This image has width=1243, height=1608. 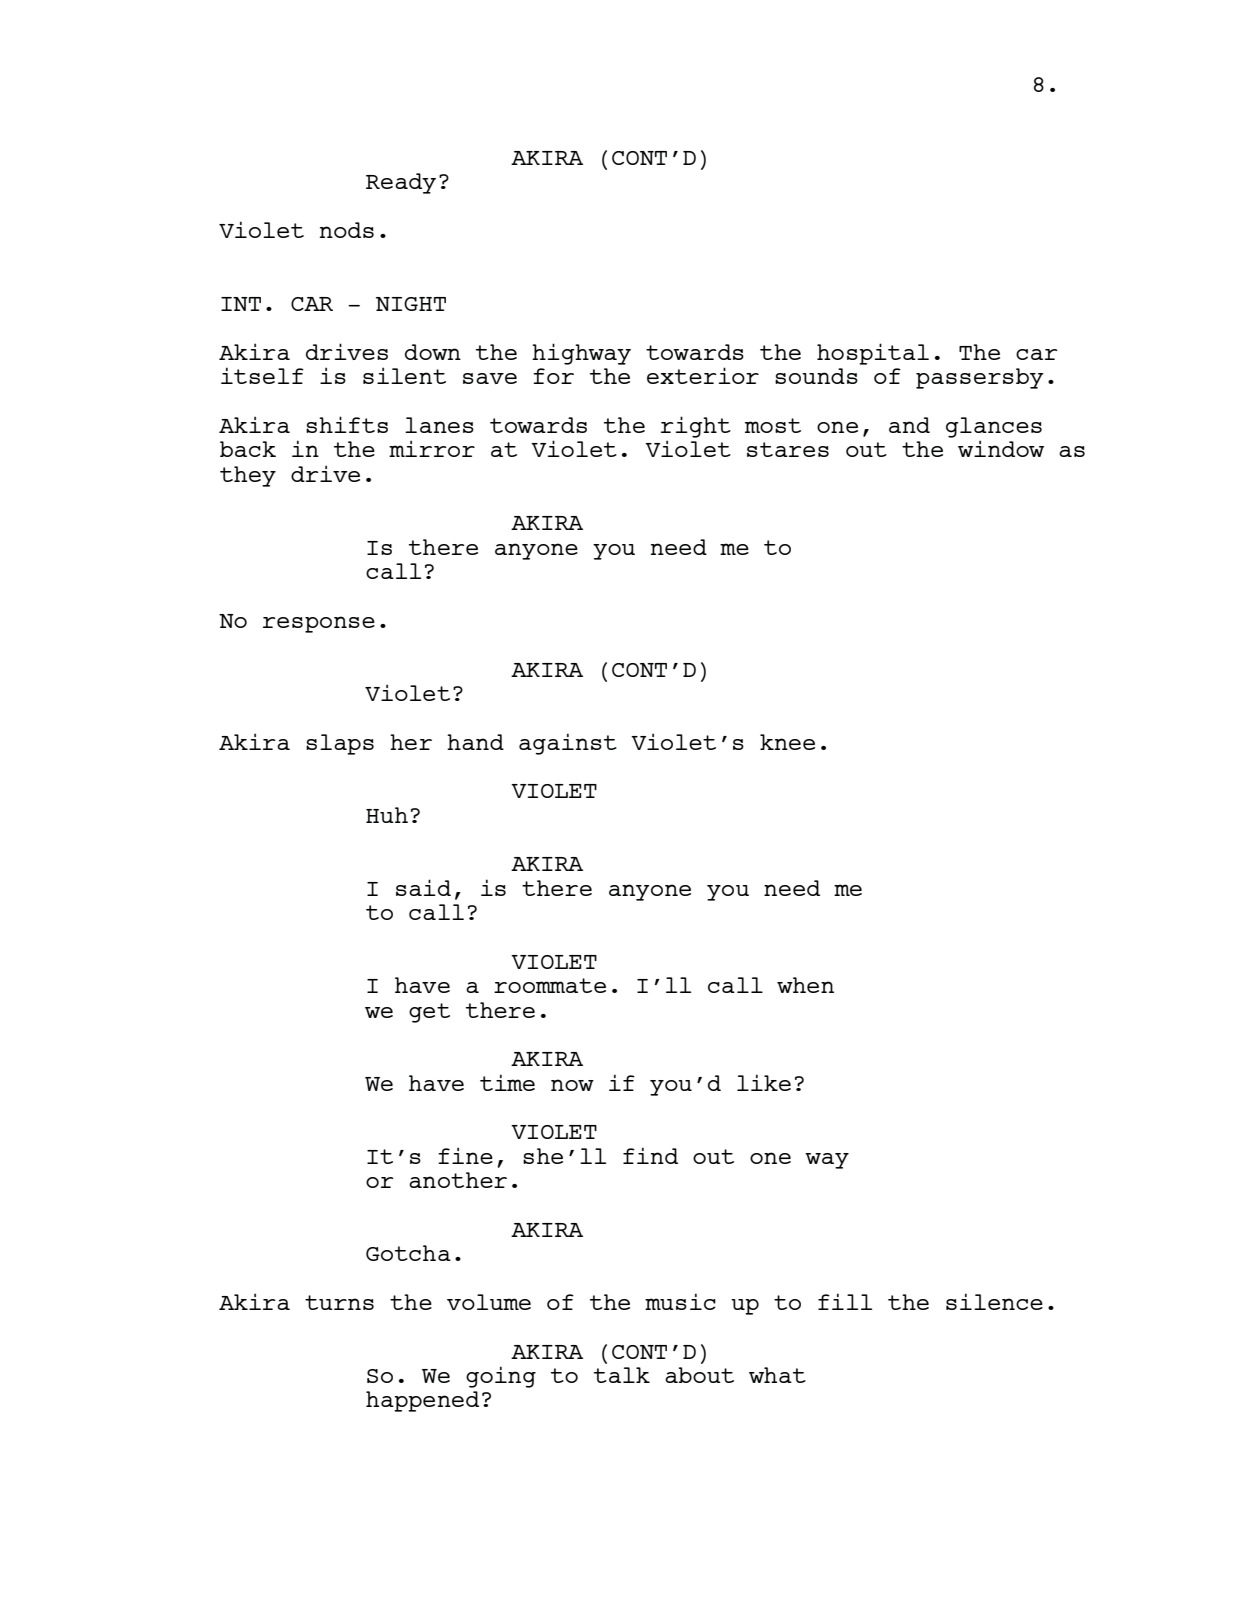 I want to click on nods, so click(x=347, y=230).
